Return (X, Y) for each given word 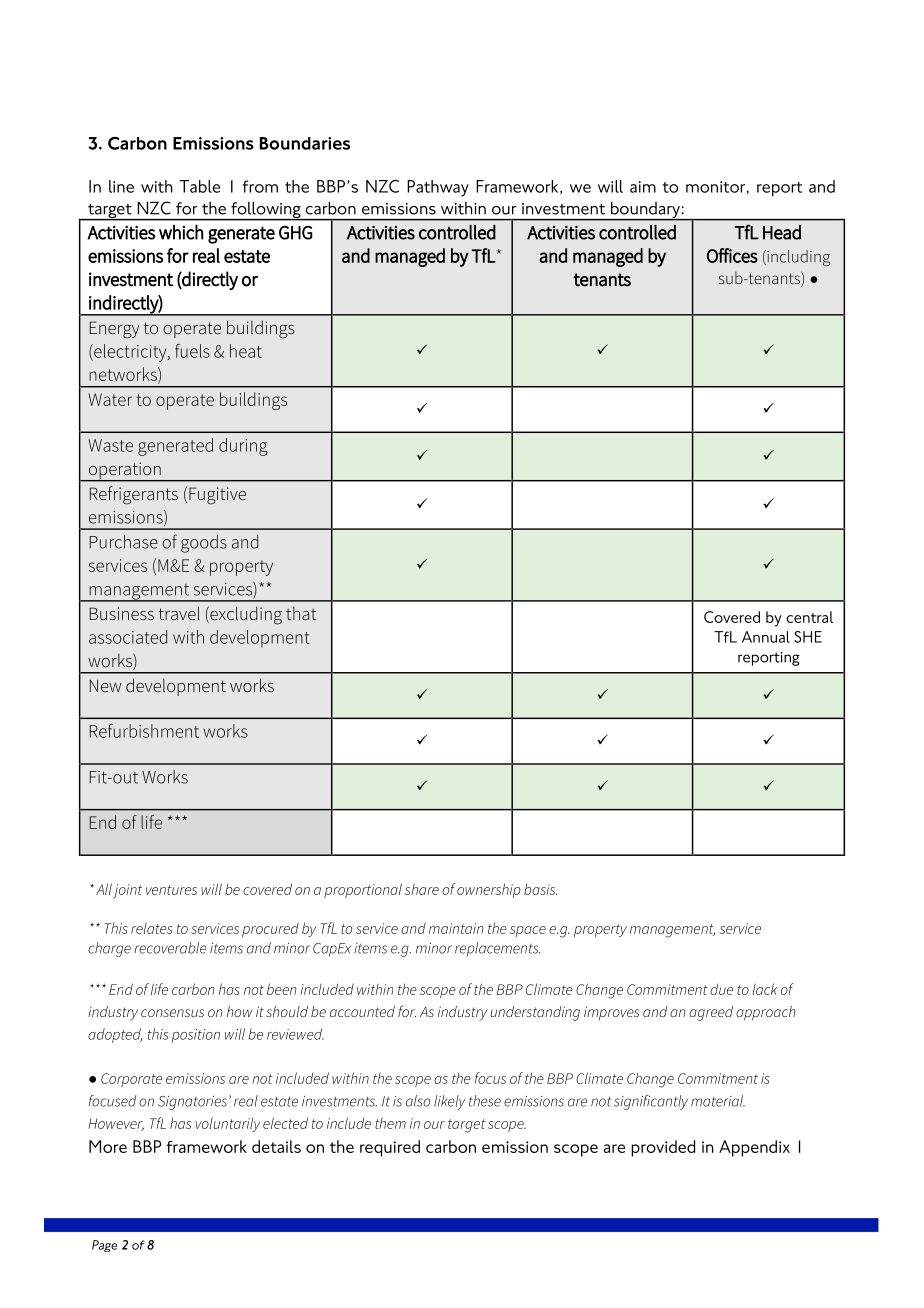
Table (199, 186)
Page (104, 1246)
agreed (711, 1013)
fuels (192, 351)
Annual (766, 637)
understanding (535, 1013)
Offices (732, 255)
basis (540, 889)
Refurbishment (144, 731)
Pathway (438, 188)
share (422, 889)
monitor (715, 187)
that (301, 613)
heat (246, 351)
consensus (172, 1013)
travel (179, 613)
